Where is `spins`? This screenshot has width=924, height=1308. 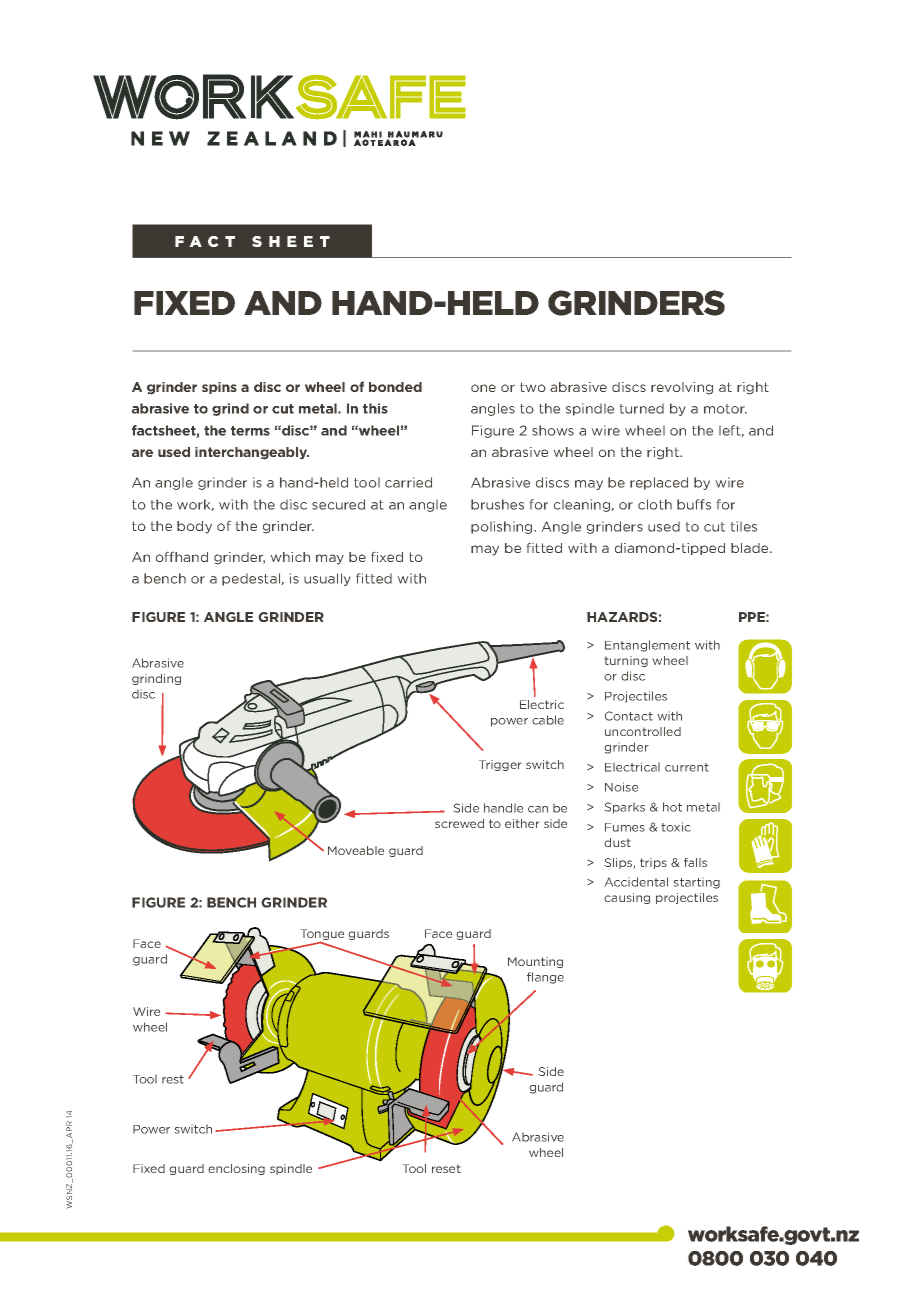 spins is located at coordinates (219, 388).
